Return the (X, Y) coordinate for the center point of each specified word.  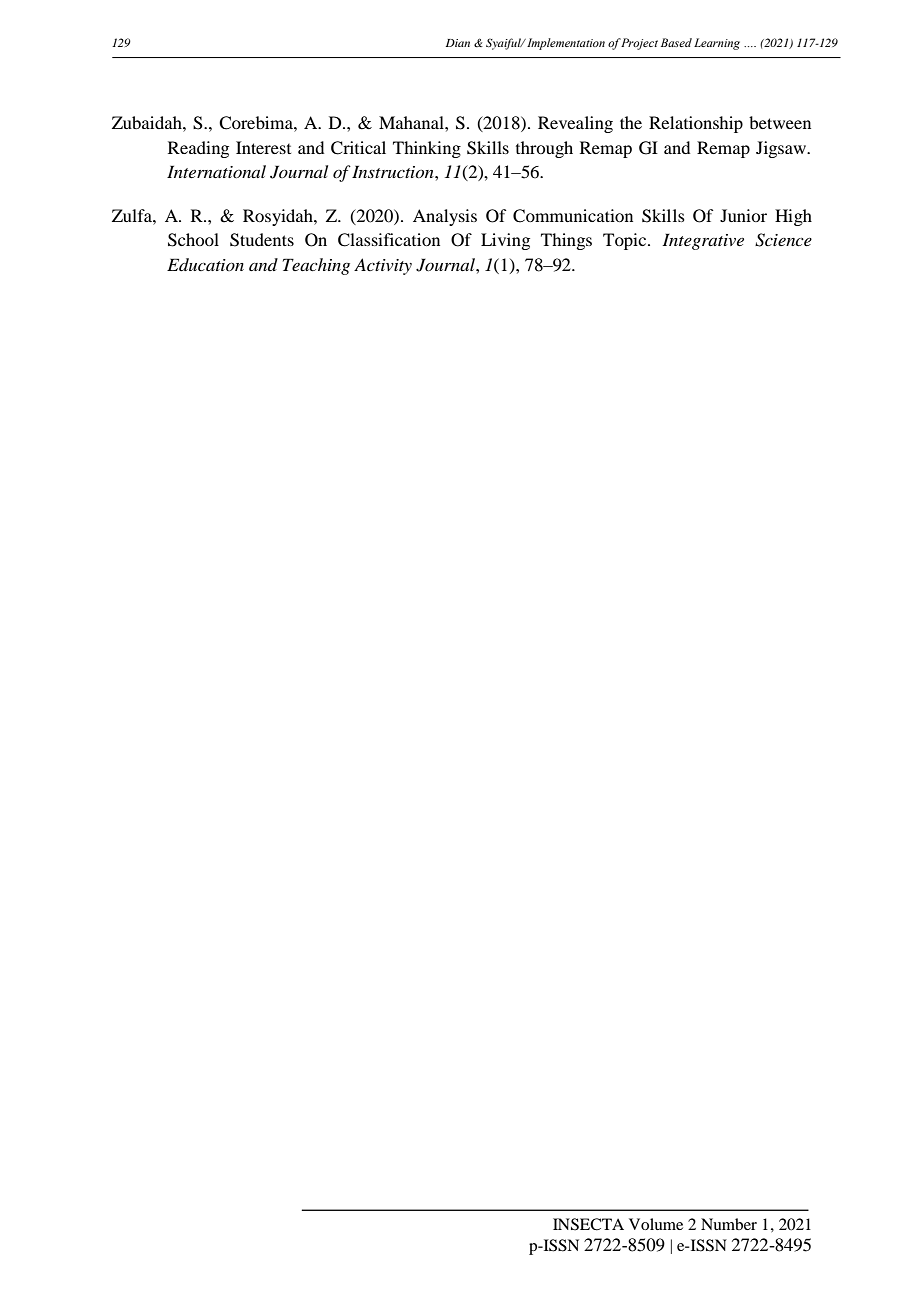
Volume (656, 1224)
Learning (717, 44)
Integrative (703, 241)
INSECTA (588, 1224)
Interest (263, 147)
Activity (383, 266)
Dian (458, 43)
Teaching (316, 266)
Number (729, 1224)
